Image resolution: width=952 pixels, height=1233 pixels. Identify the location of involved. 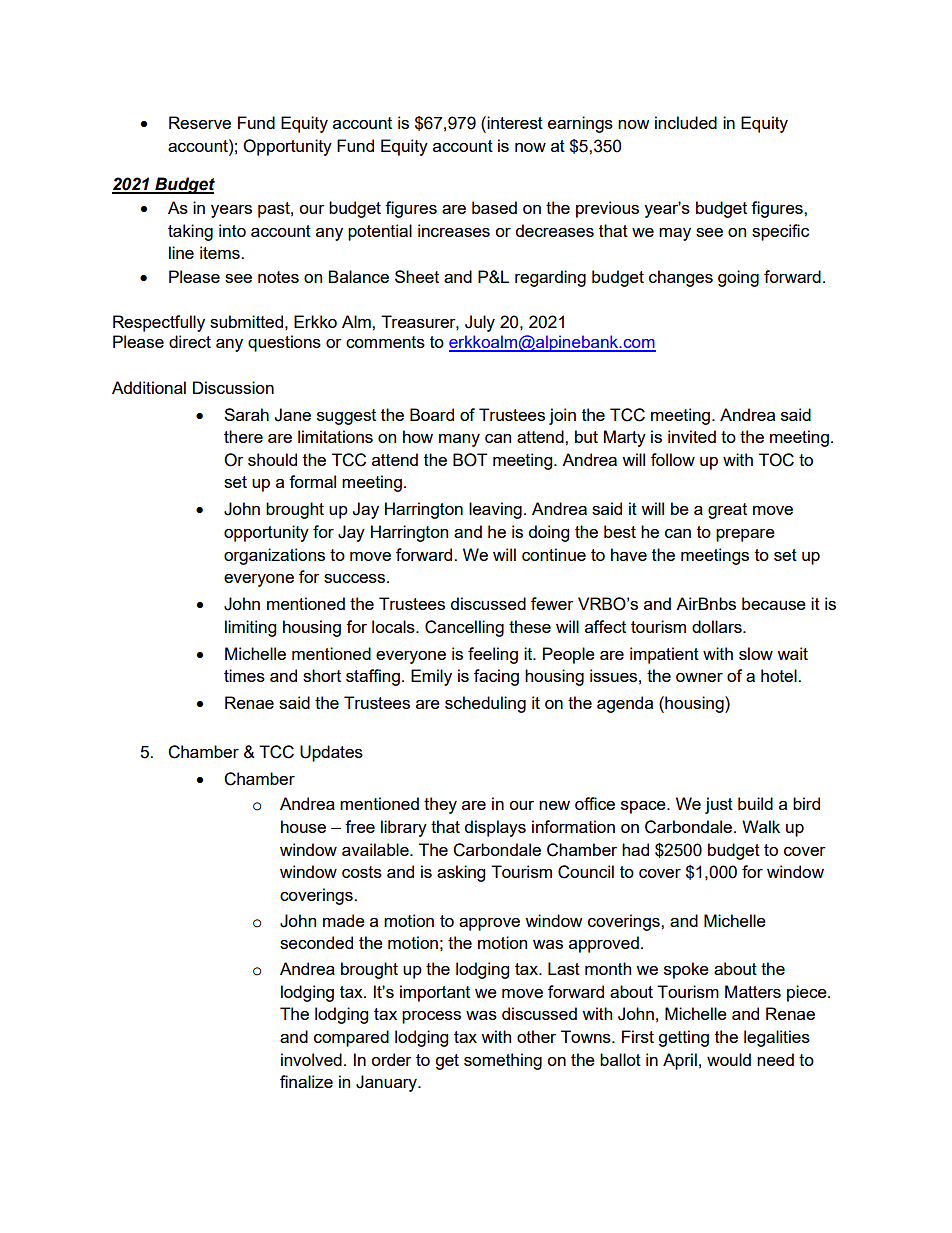
(311, 1059).
